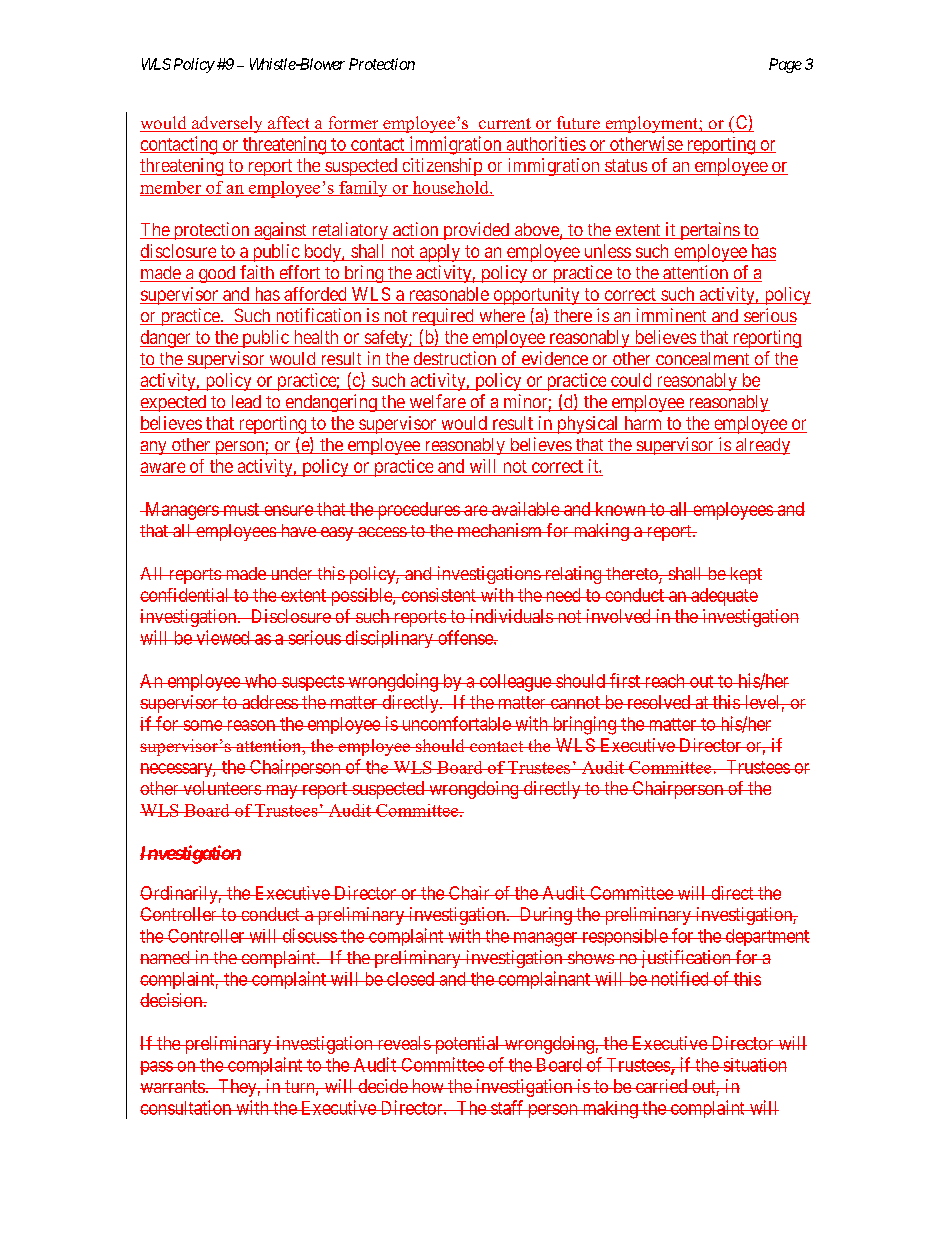 This screenshot has width=952, height=1233. I want to click on colleague, so click(515, 683).
